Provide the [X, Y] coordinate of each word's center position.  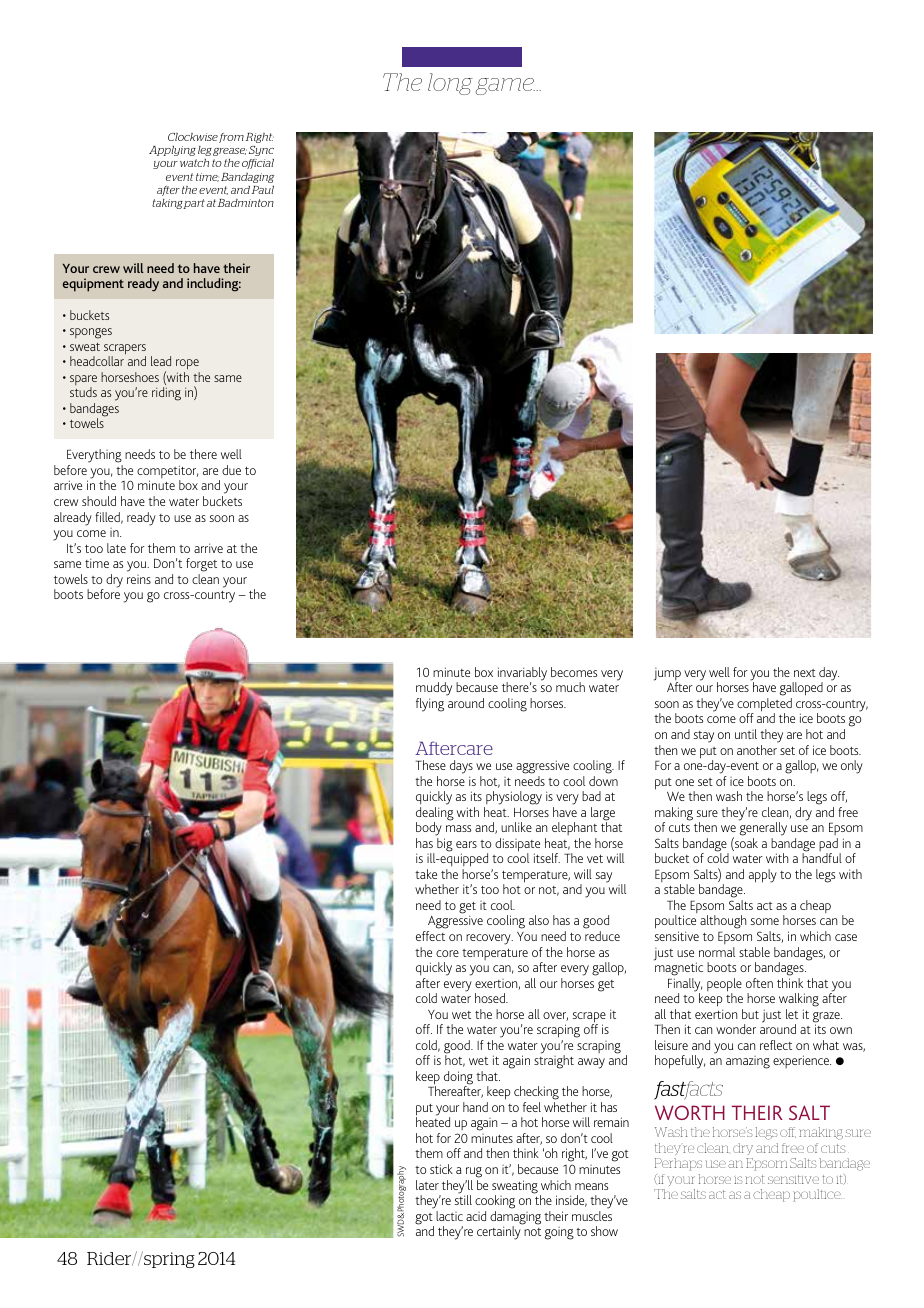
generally [763, 829]
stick [441, 1169]
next [805, 673]
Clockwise [193, 137]
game [505, 86]
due [231, 470]
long [450, 84]
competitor [167, 473]
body [429, 830]
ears [466, 844]
